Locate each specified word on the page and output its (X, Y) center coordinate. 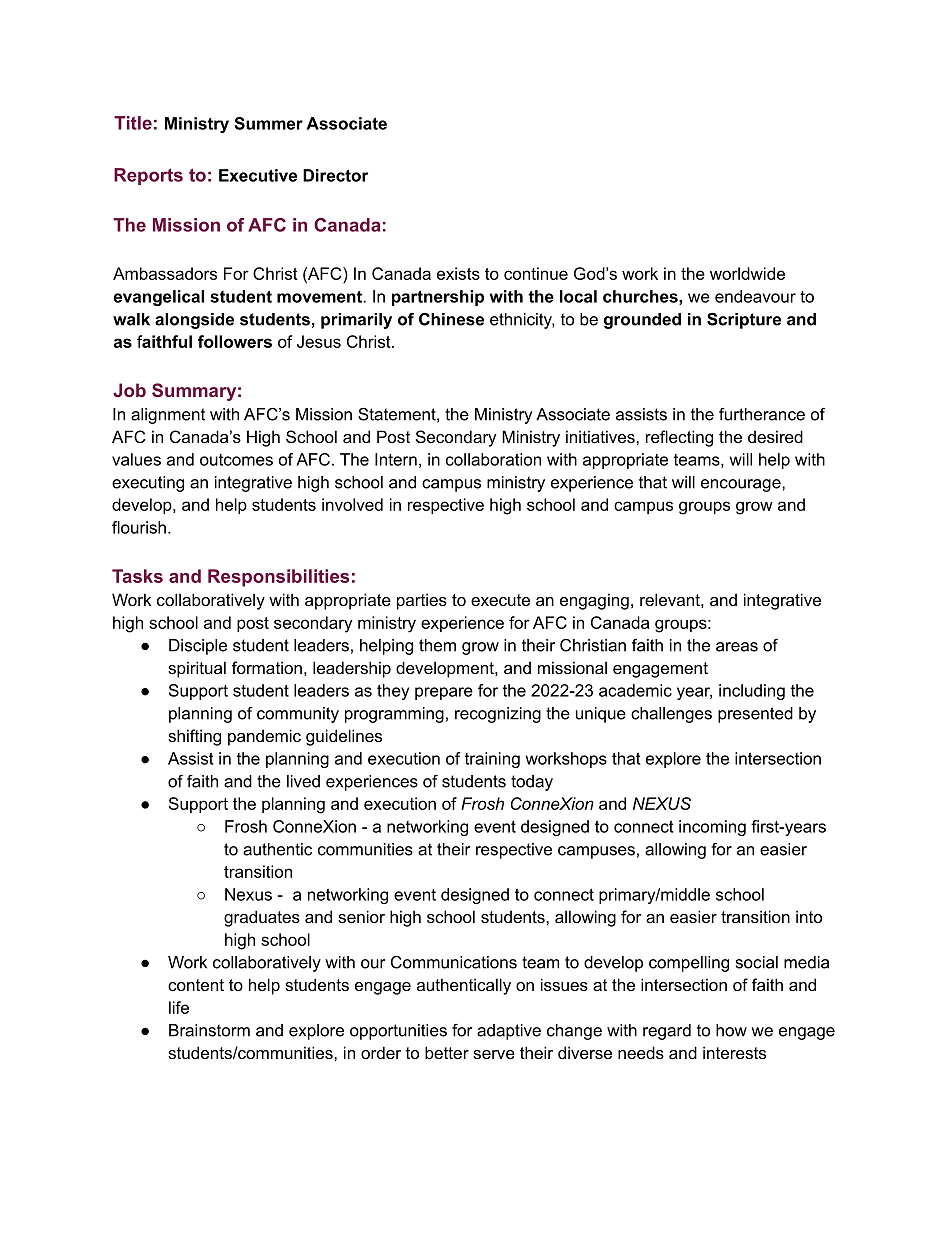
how (731, 1030)
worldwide (747, 273)
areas (737, 647)
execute (500, 600)
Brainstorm (209, 1030)
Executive (258, 175)
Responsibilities (278, 578)
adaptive (509, 1032)
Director (335, 175)
